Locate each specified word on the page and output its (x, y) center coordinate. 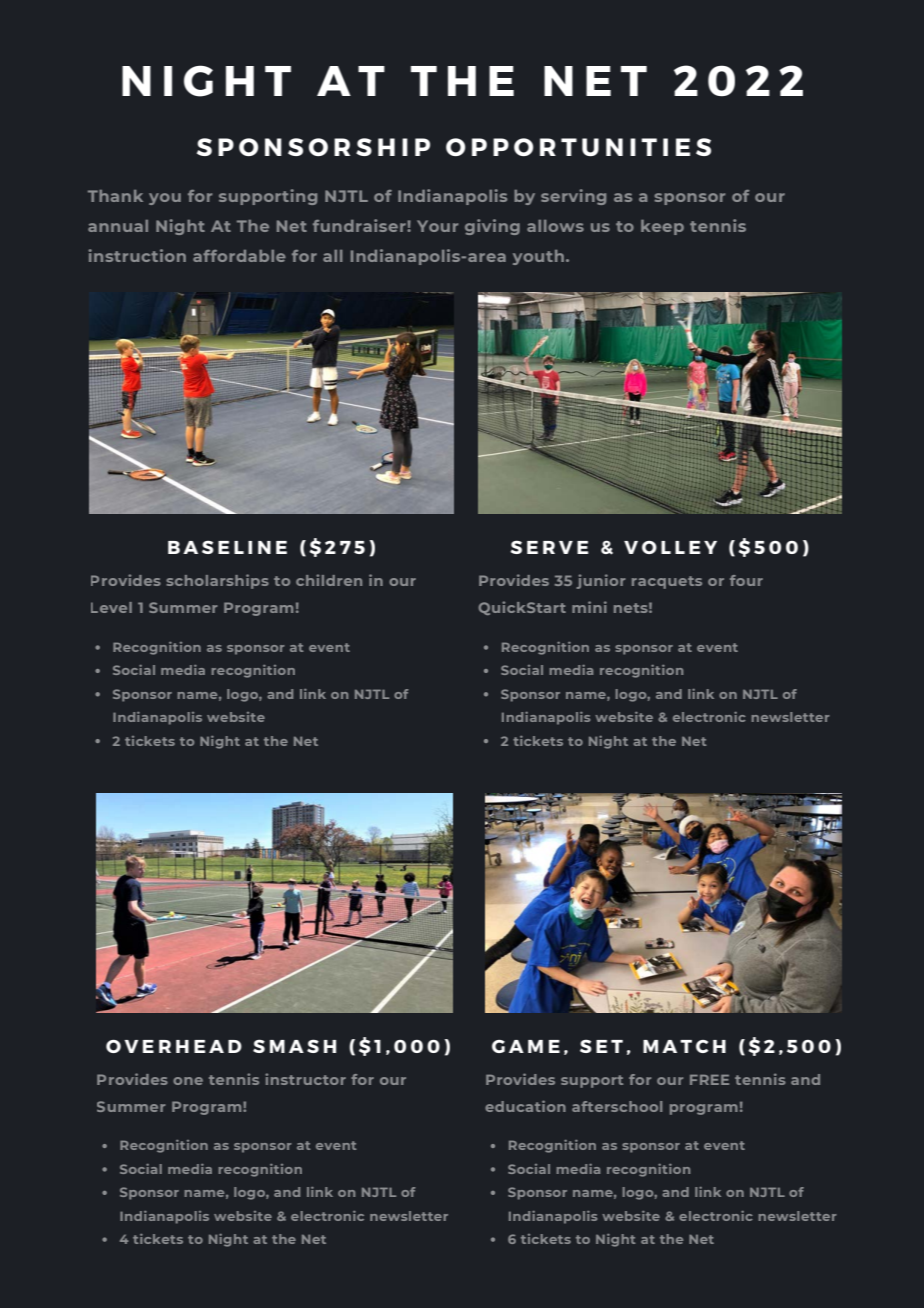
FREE (709, 1080)
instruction (137, 255)
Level (111, 607)
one (188, 1081)
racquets (667, 582)
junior (600, 581)
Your (437, 226)
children (329, 580)
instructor (305, 1079)
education (525, 1106)
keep (662, 227)
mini (589, 607)
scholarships (217, 581)
